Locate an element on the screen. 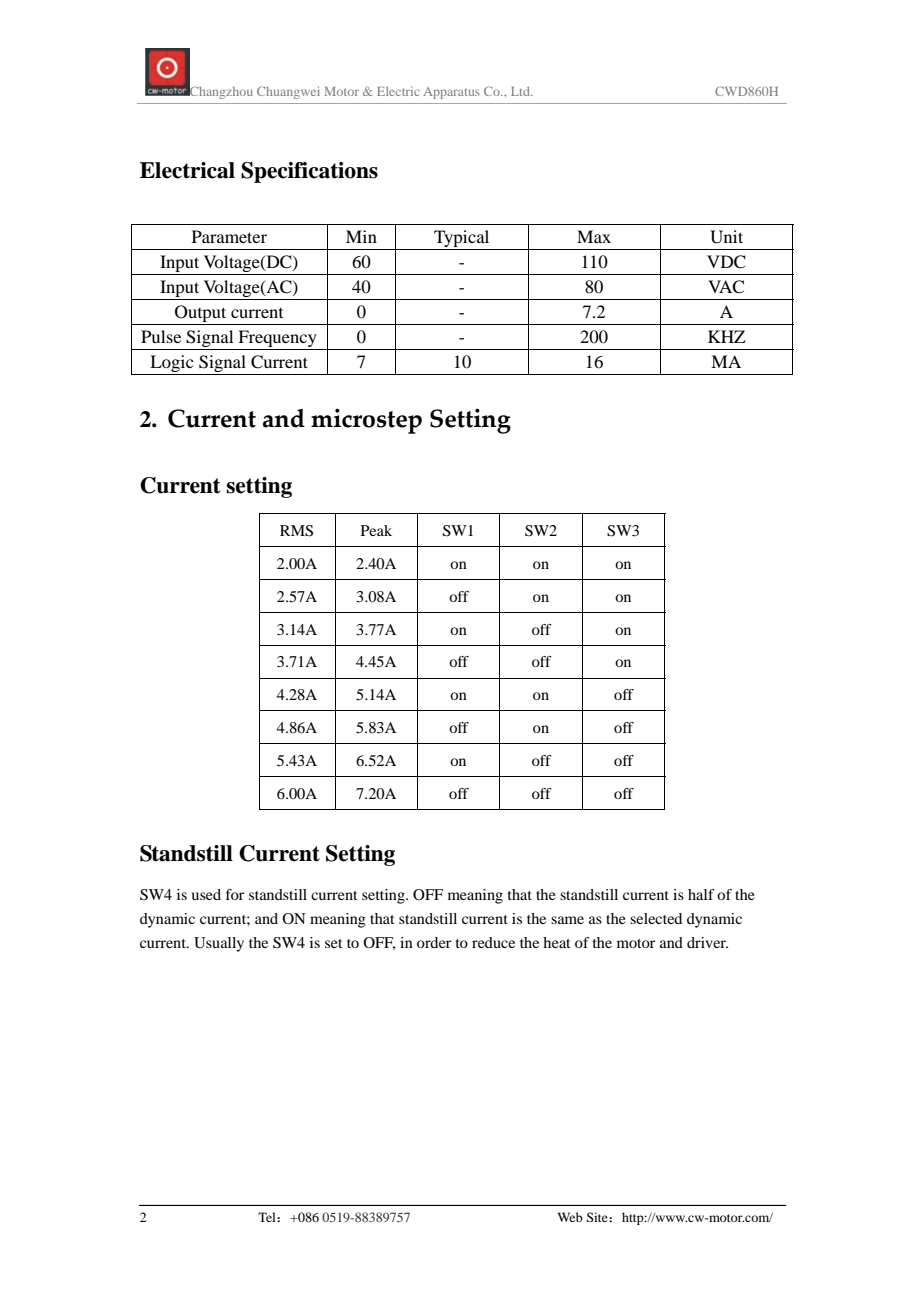  Specifications is located at coordinates (309, 172).
